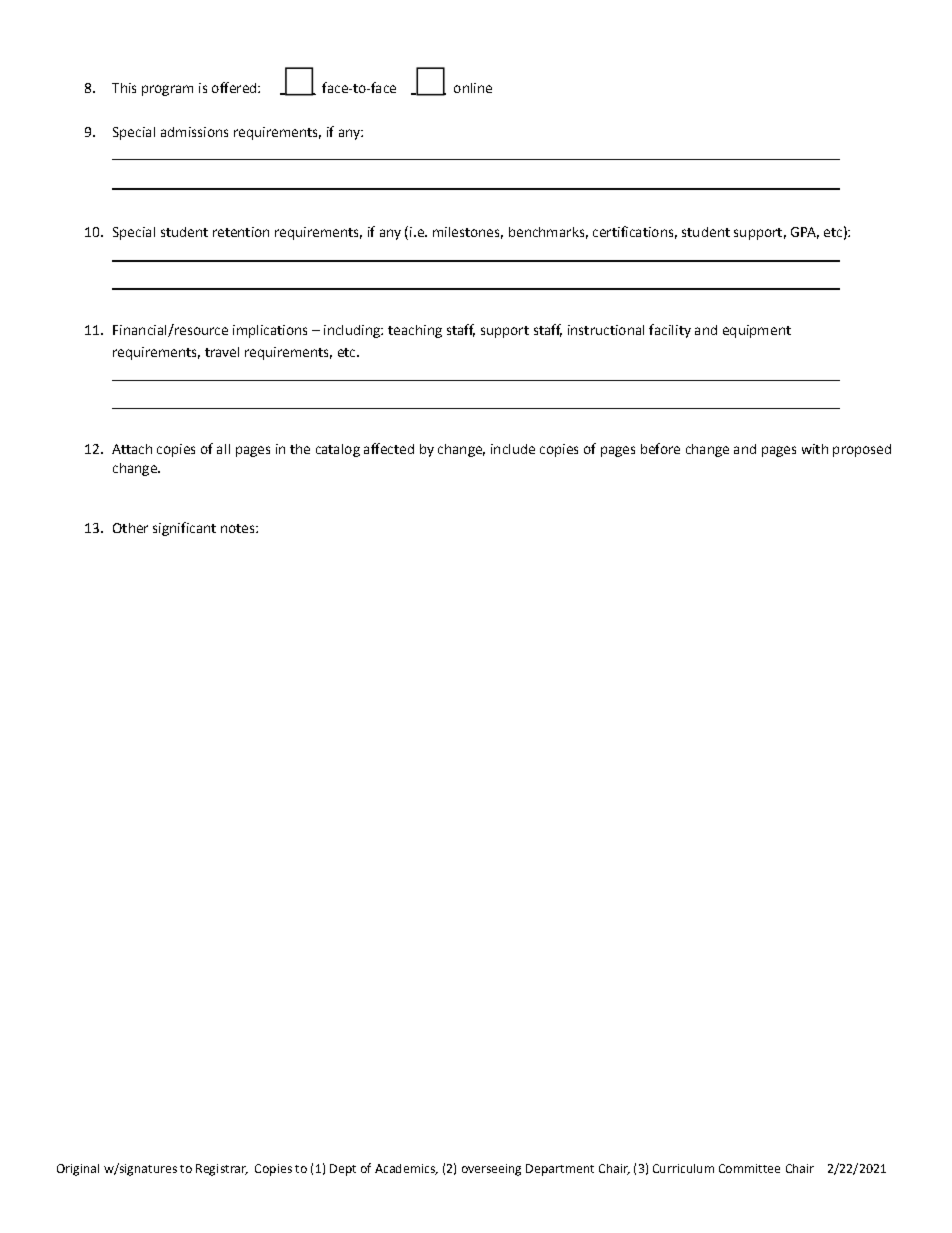 This screenshot has height=1233, width=952. What do you see at coordinates (513, 449) in the screenshot?
I see `include` at bounding box center [513, 449].
